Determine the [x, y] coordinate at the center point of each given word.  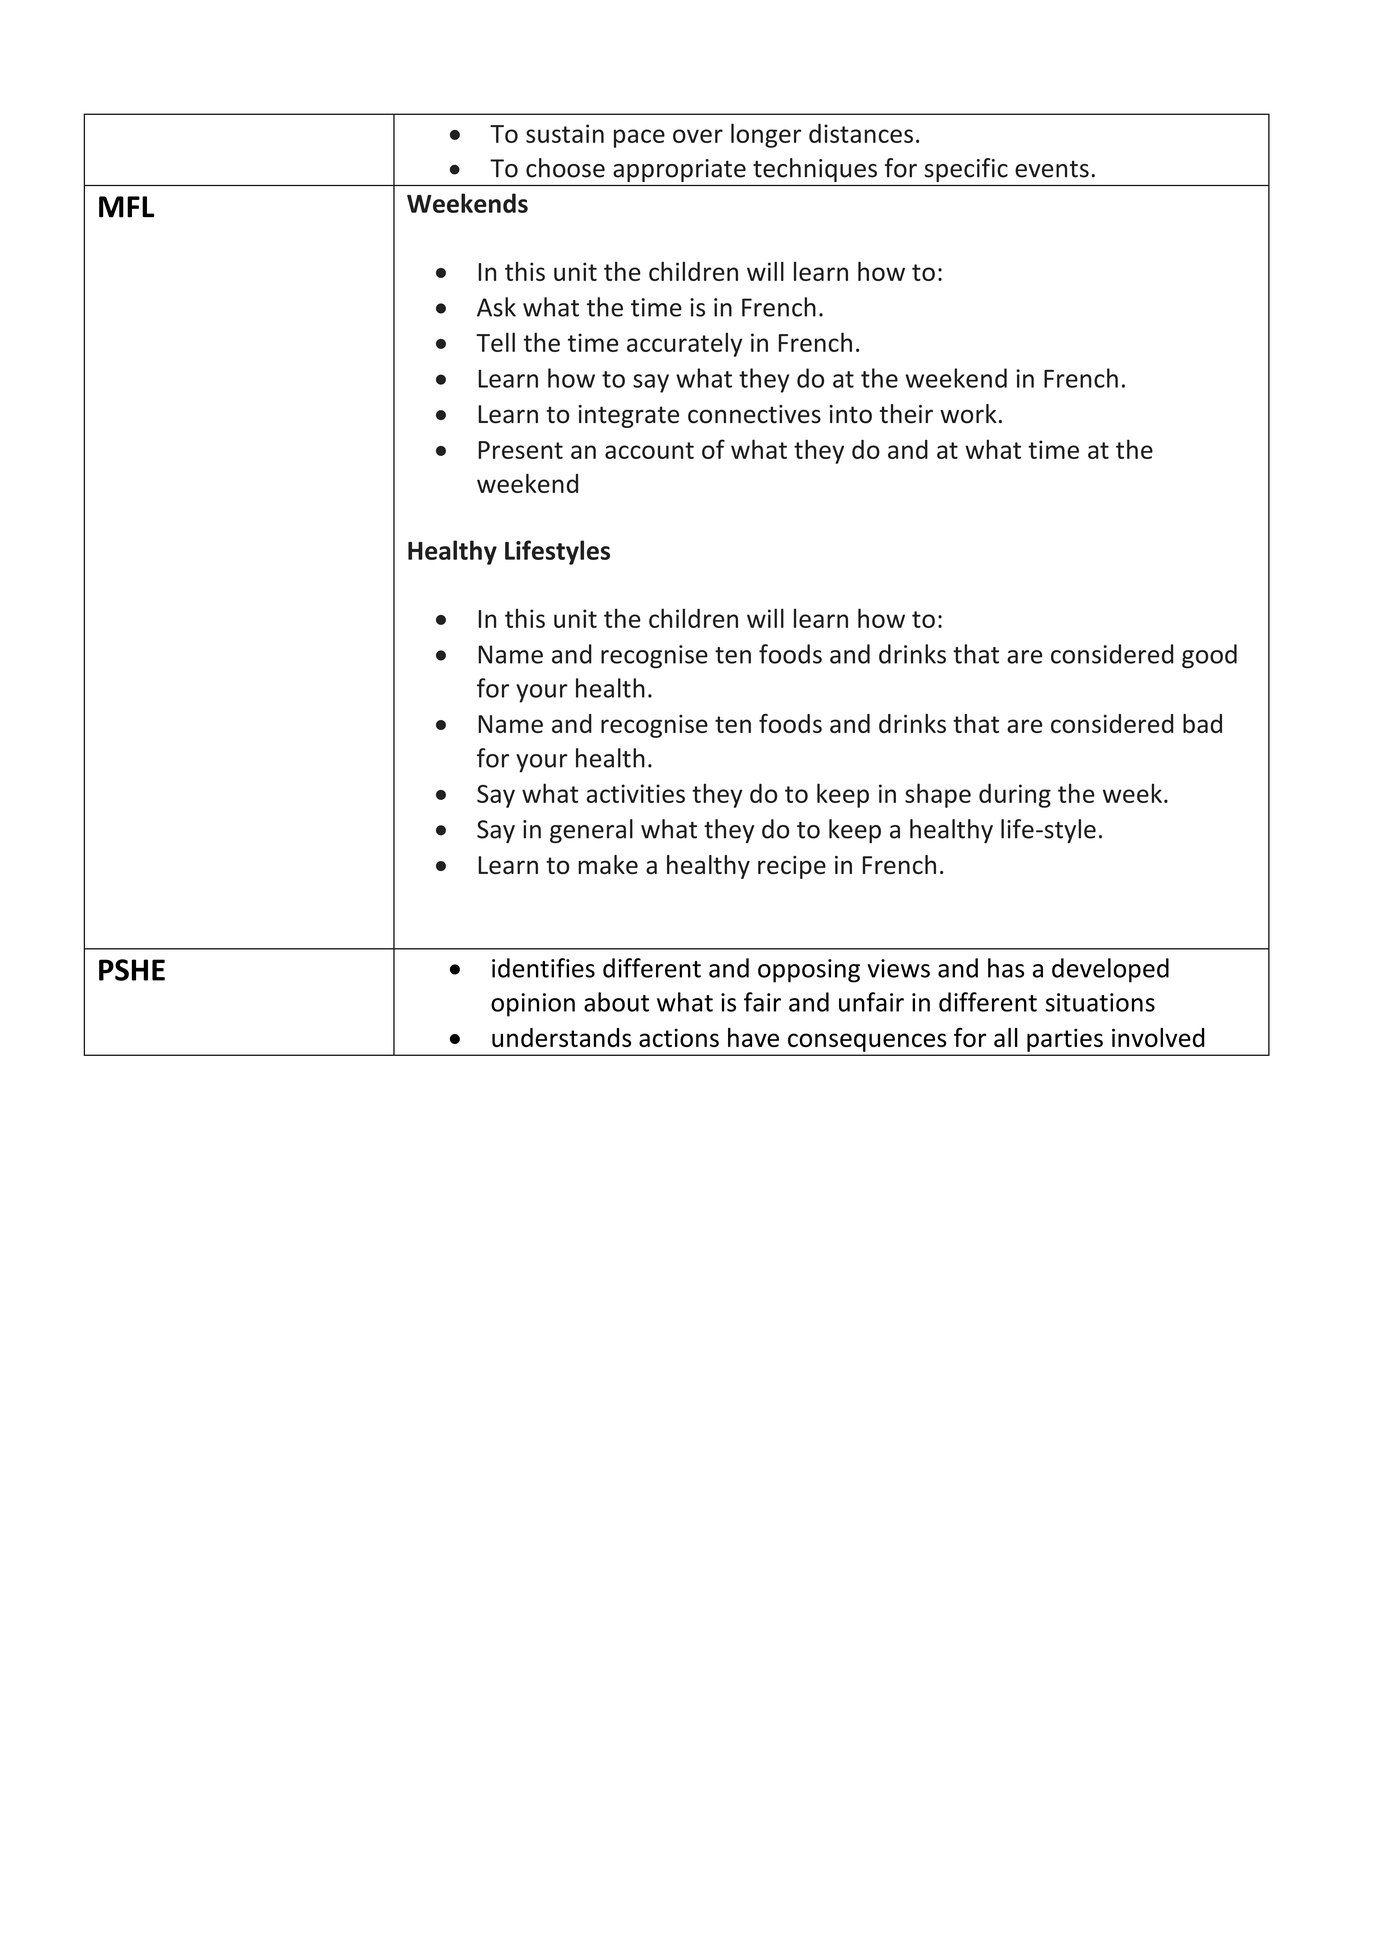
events [1052, 169]
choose [565, 168]
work [968, 414]
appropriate [679, 170]
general [591, 831]
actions [679, 1037]
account [649, 450]
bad [1202, 723]
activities [636, 793]
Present [520, 450]
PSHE [132, 970]
